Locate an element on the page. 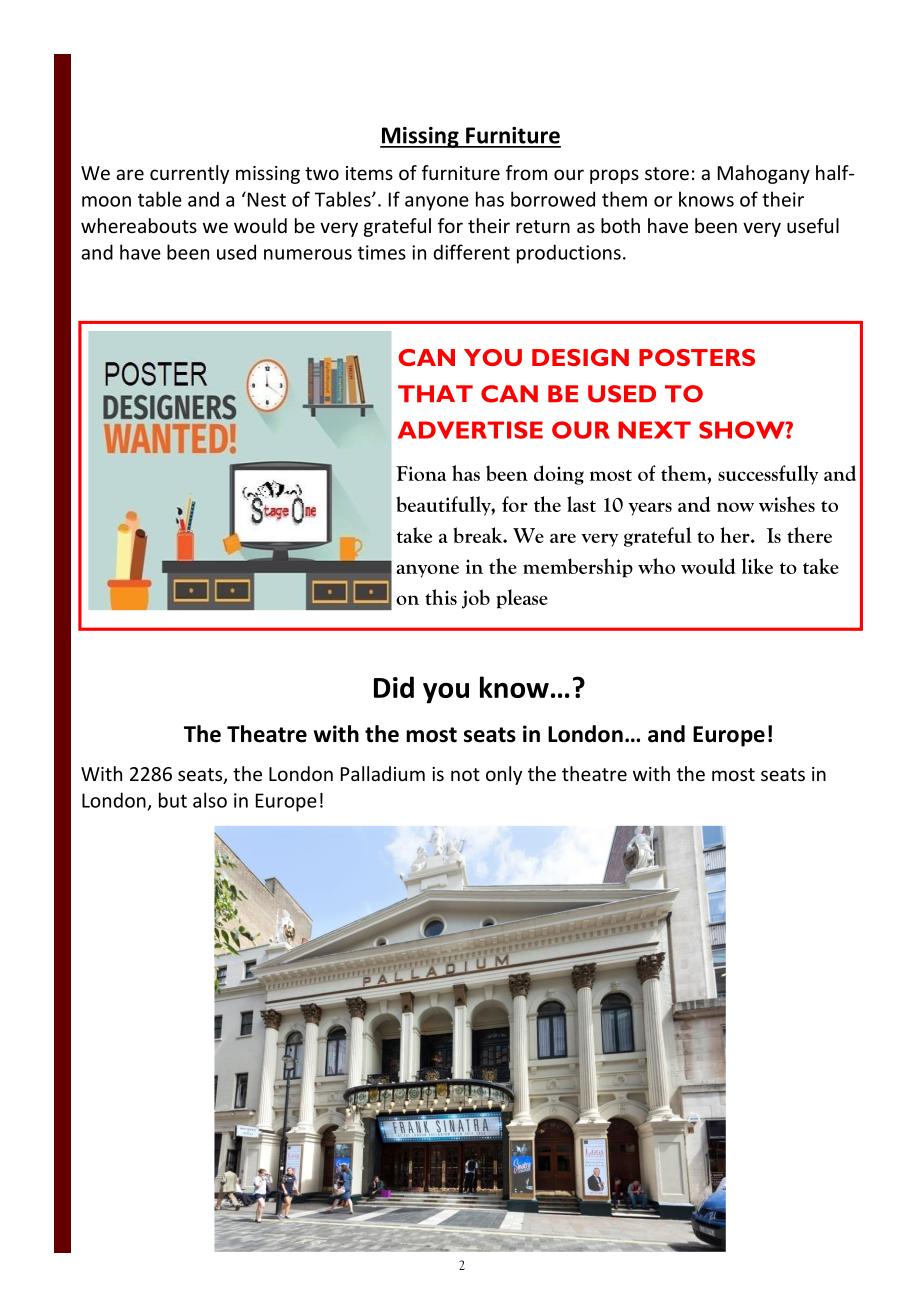 This page has width=924, height=1308. numerous is located at coordinates (308, 254).
